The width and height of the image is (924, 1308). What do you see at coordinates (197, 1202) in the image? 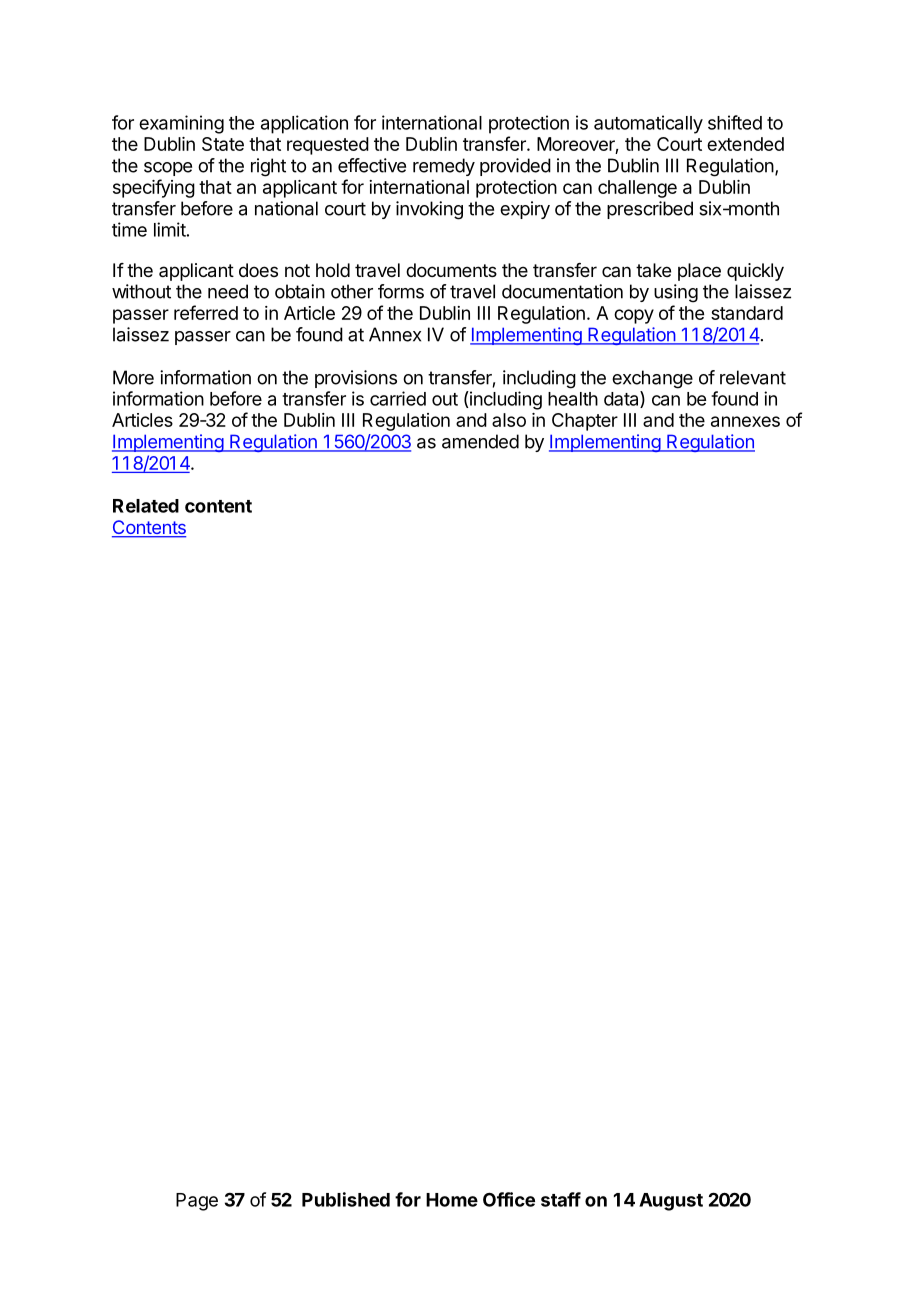
I see `Page` at bounding box center [197, 1202].
